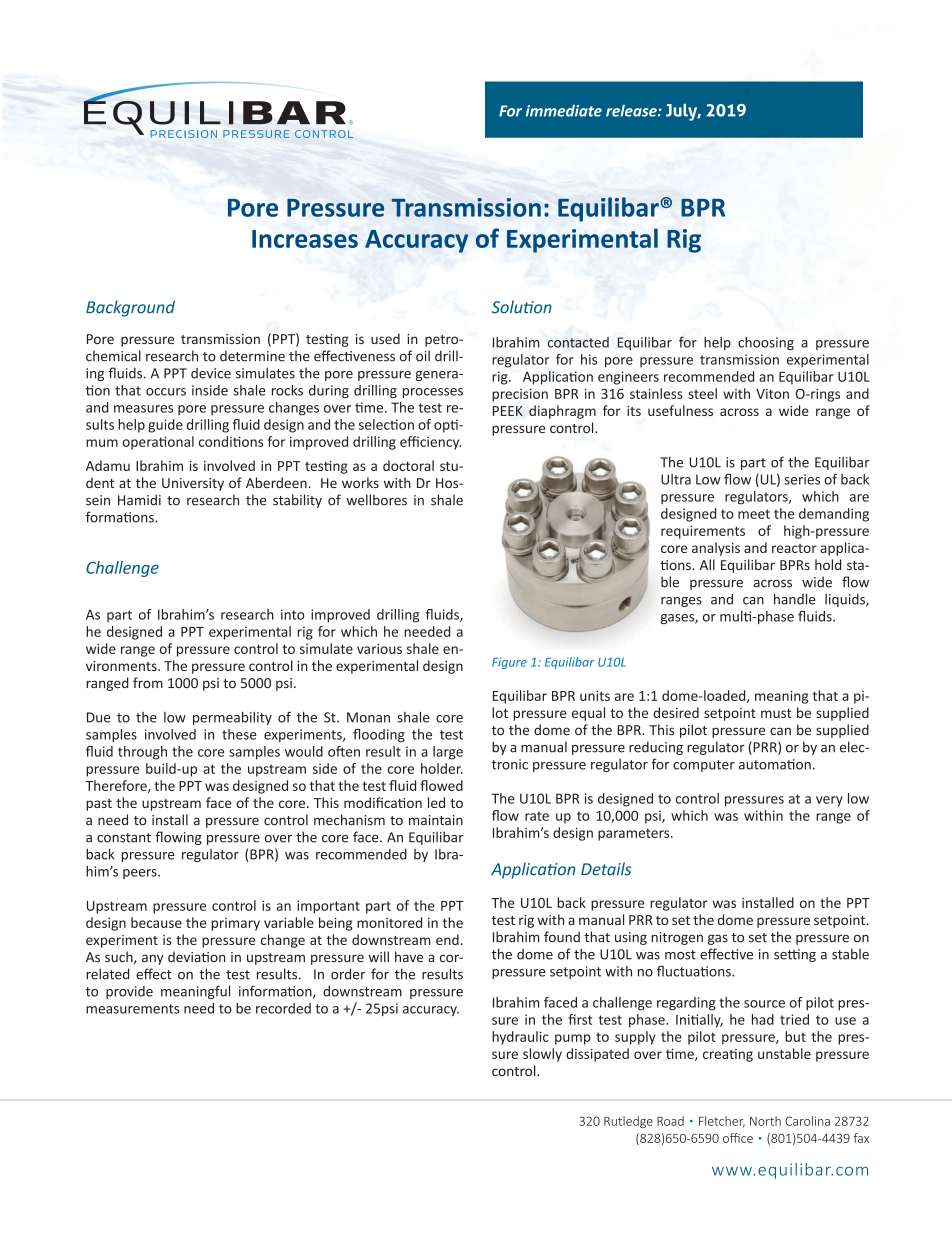 This page has width=952, height=1233. I want to click on from, so click(148, 682).
